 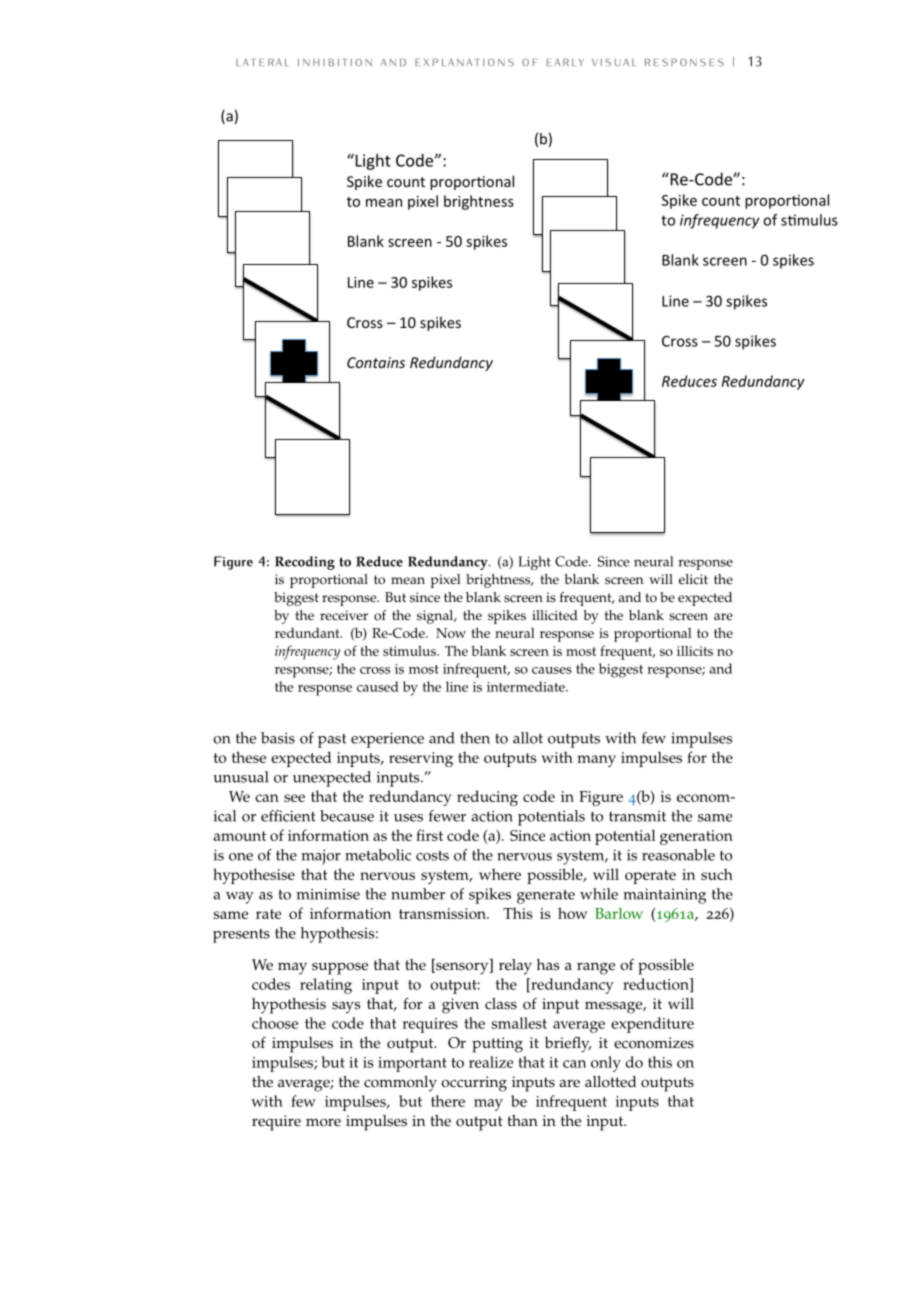 What do you see at coordinates (637, 816) in the screenshot?
I see `transmit` at bounding box center [637, 816].
